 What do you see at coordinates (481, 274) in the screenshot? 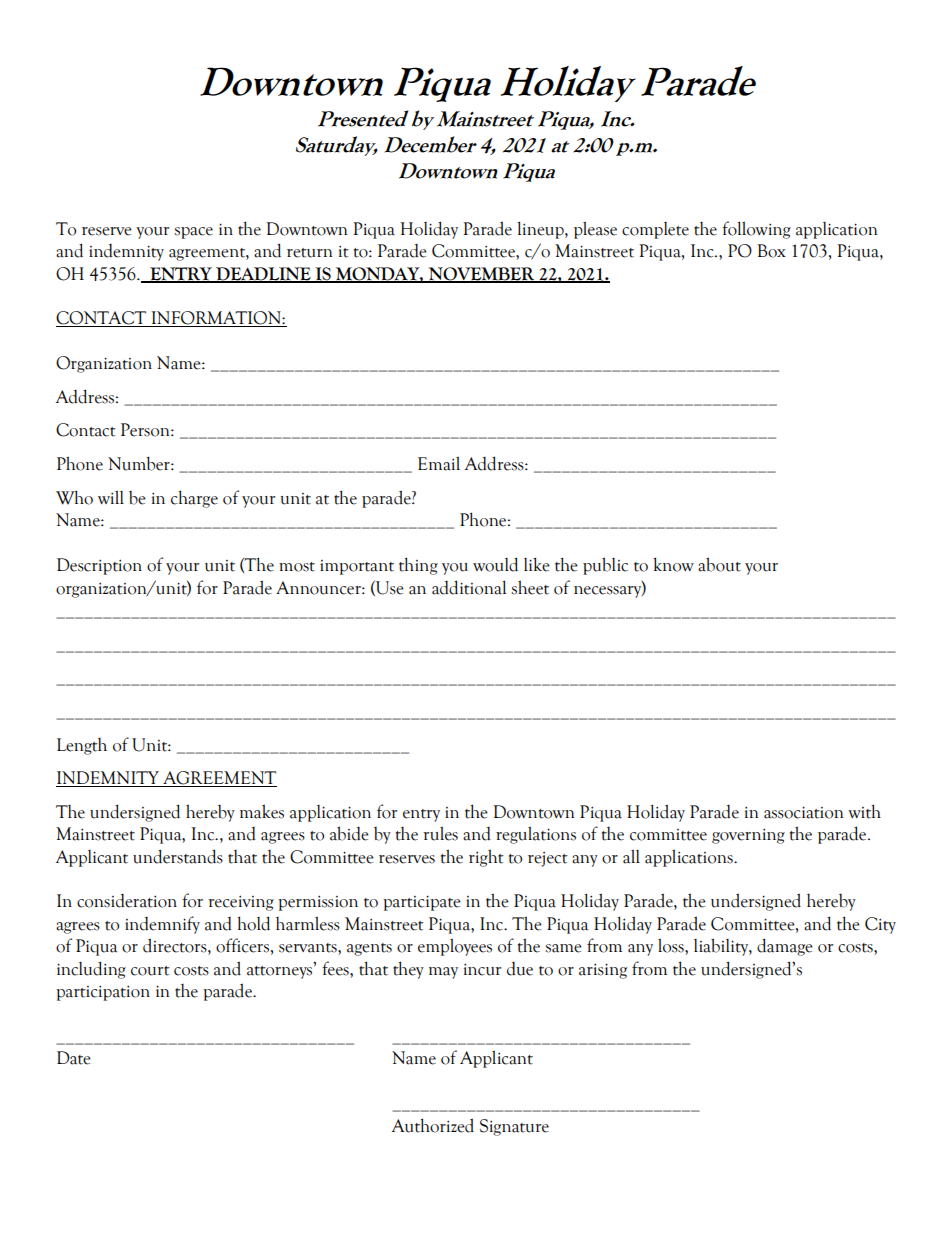
I see `NOVEMBER` at bounding box center [481, 274].
